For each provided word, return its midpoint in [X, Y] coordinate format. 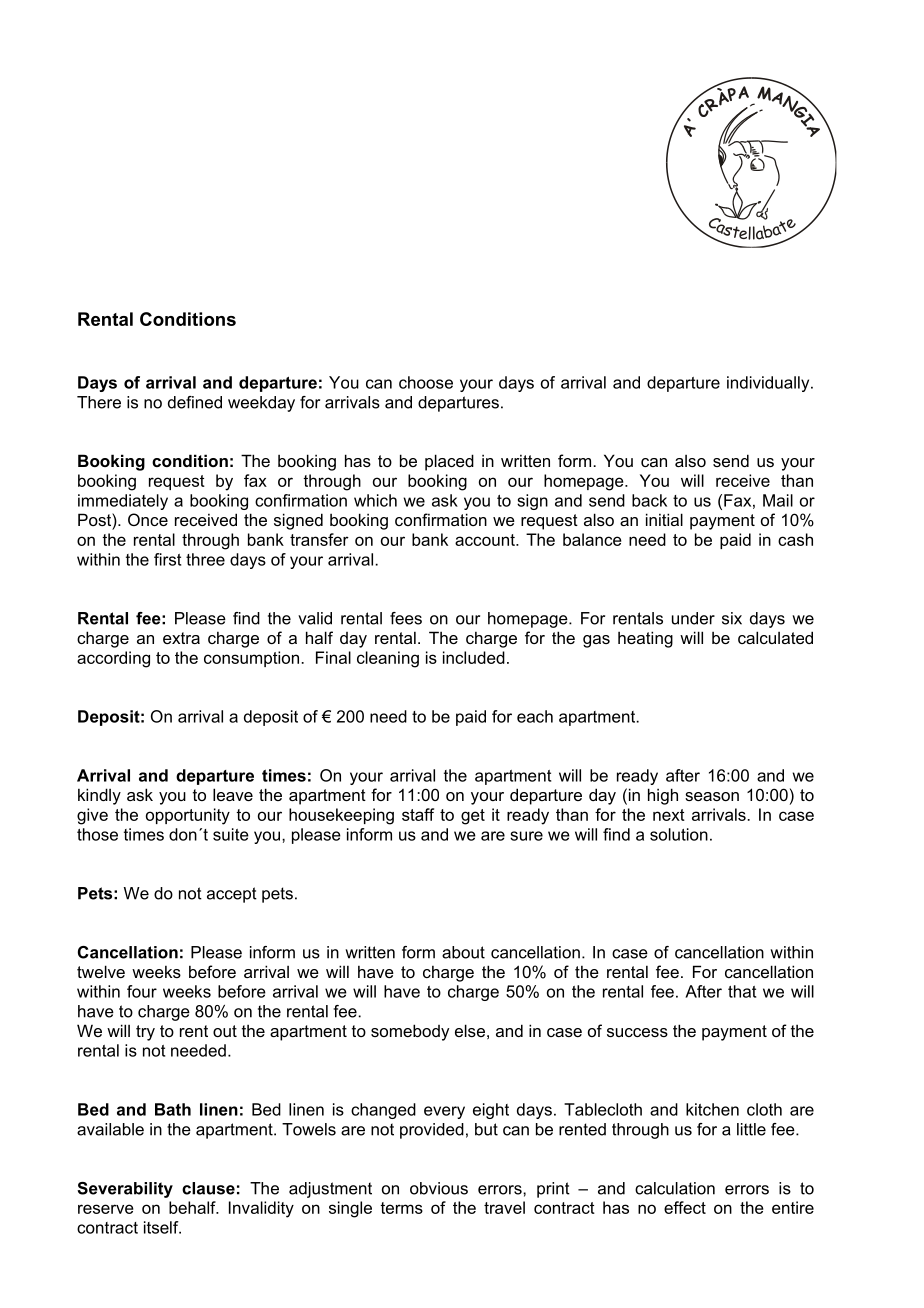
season [712, 796]
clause [208, 1188]
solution [679, 834]
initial [664, 519]
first [167, 559]
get [473, 817]
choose [426, 382]
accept [232, 895]
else [470, 1030]
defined [195, 402]
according [113, 659]
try [145, 1033]
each [535, 716]
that [742, 991]
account [486, 540]
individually [769, 384]
